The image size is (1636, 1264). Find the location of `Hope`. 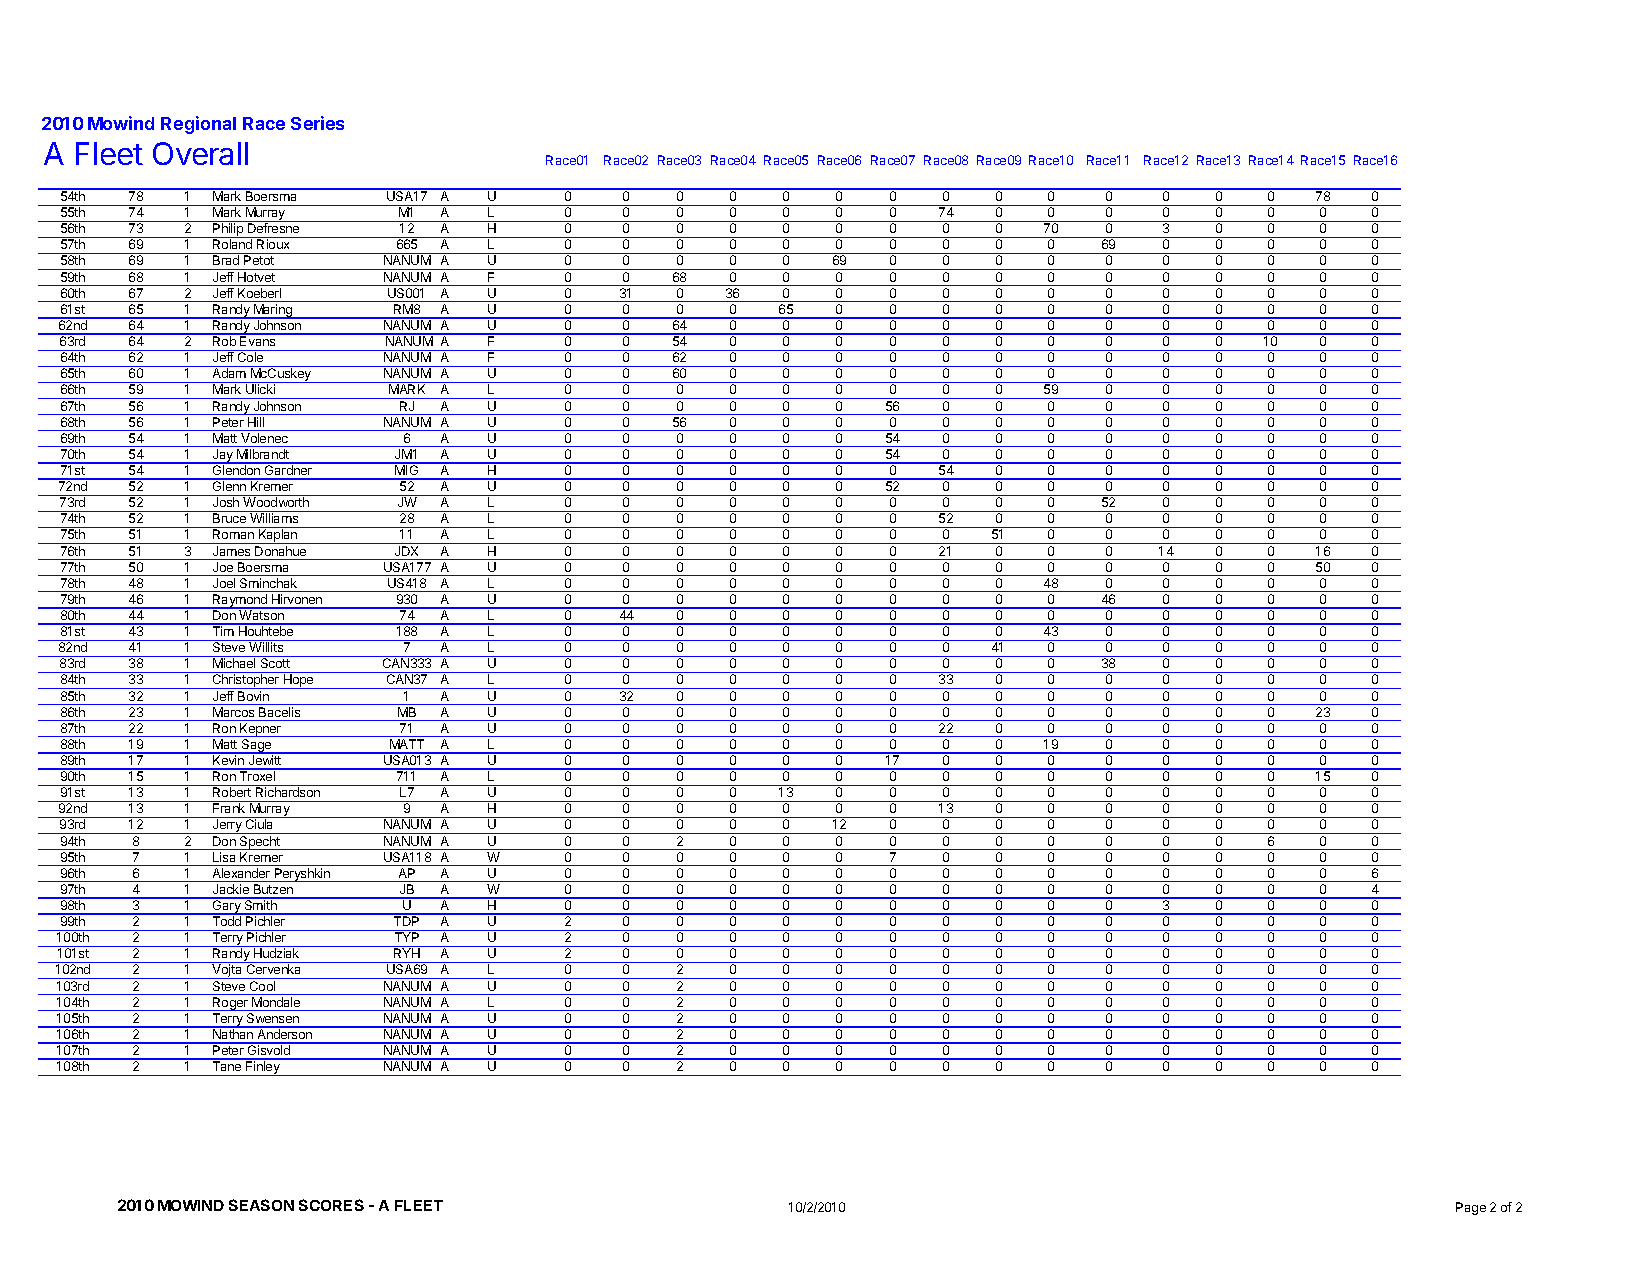

Hope is located at coordinates (299, 681).
